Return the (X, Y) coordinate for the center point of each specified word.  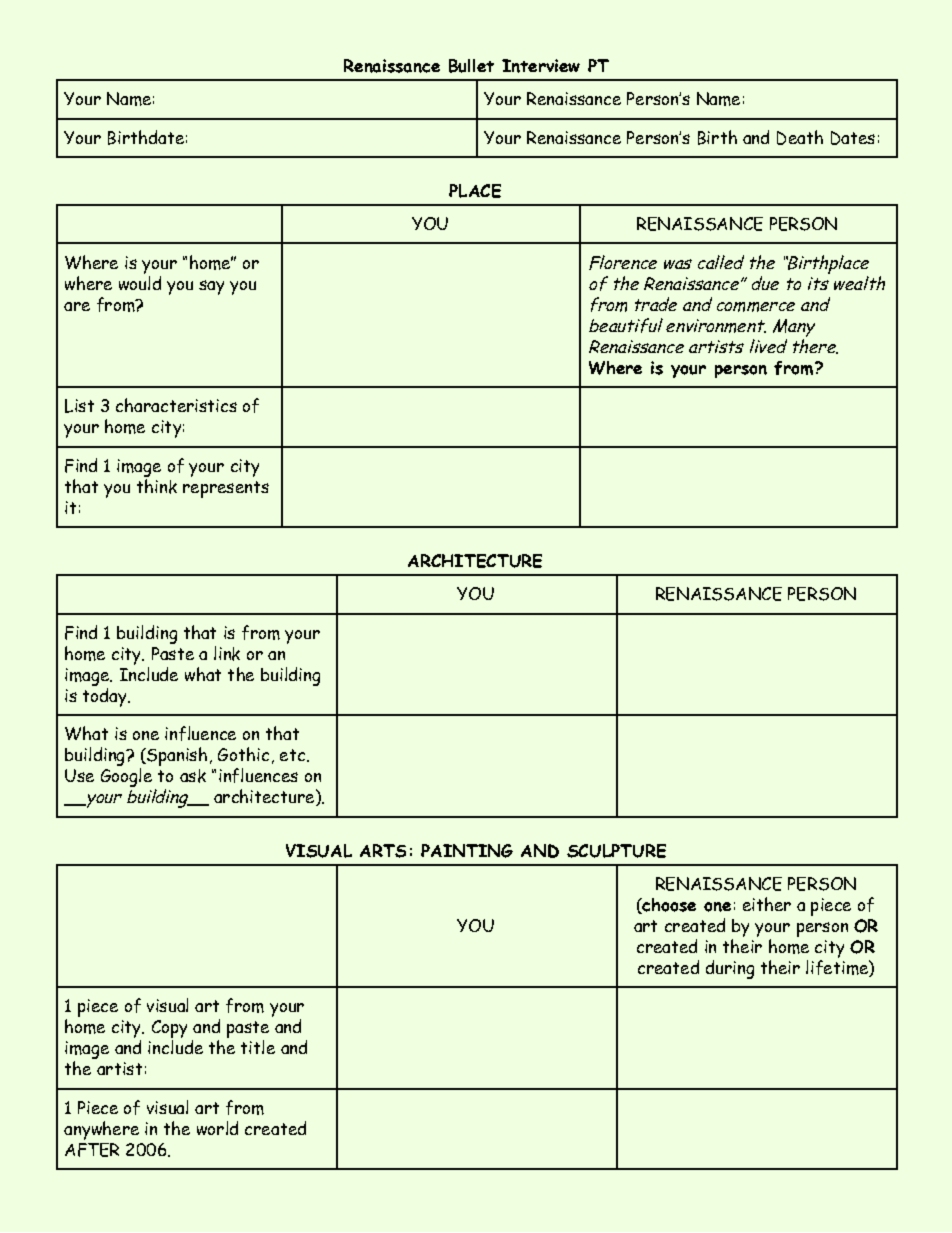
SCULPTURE (616, 851)
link (227, 653)
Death (800, 137)
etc (292, 755)
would (140, 281)
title (258, 1047)
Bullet (471, 66)
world (217, 1128)
